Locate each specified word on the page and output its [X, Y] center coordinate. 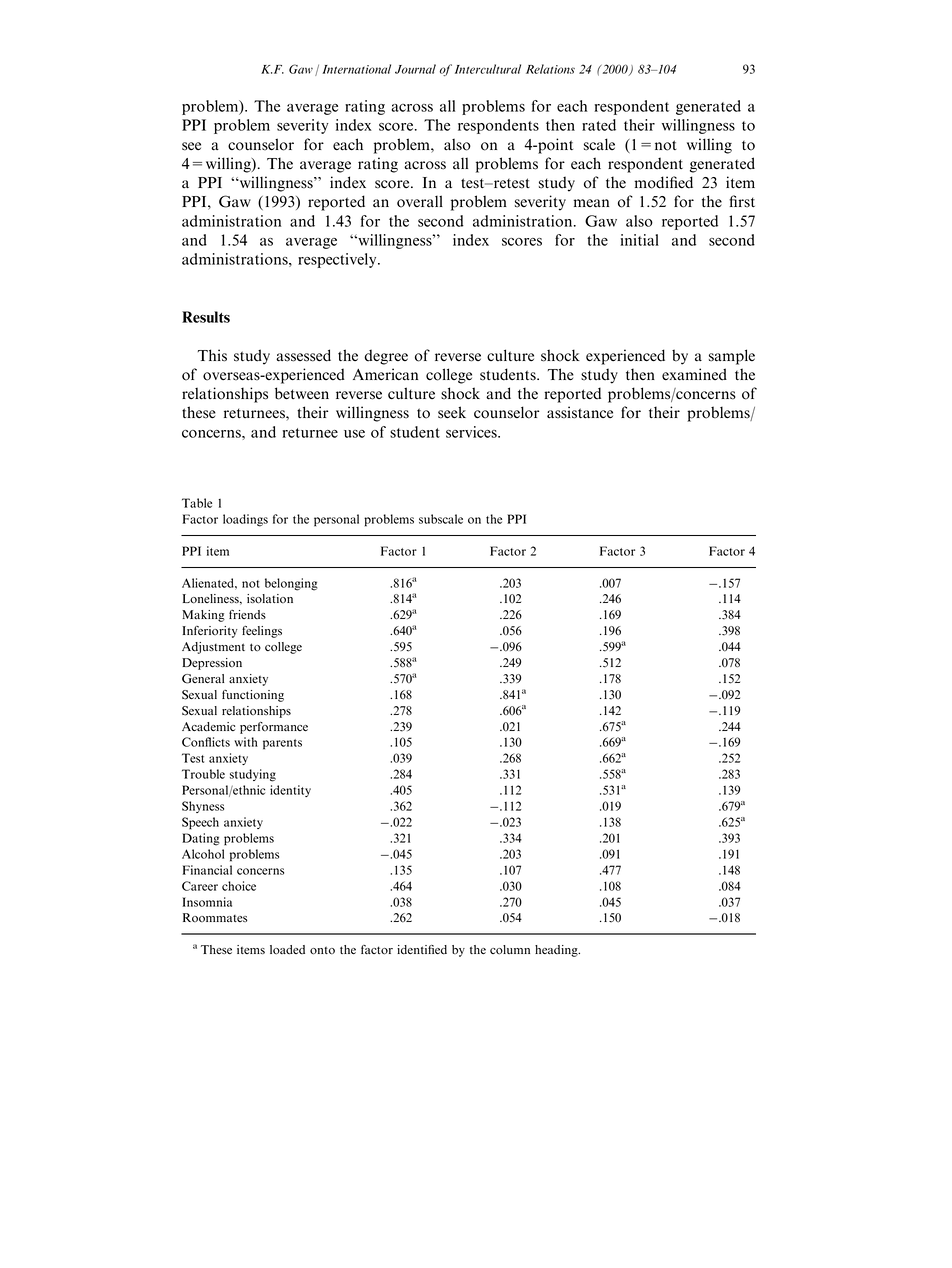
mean [591, 203]
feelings [262, 632]
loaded [287, 950]
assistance [580, 412]
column [510, 950]
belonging [291, 584]
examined [694, 374]
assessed [303, 355]
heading [557, 951]
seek [452, 412]
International [356, 69]
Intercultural [488, 69]
